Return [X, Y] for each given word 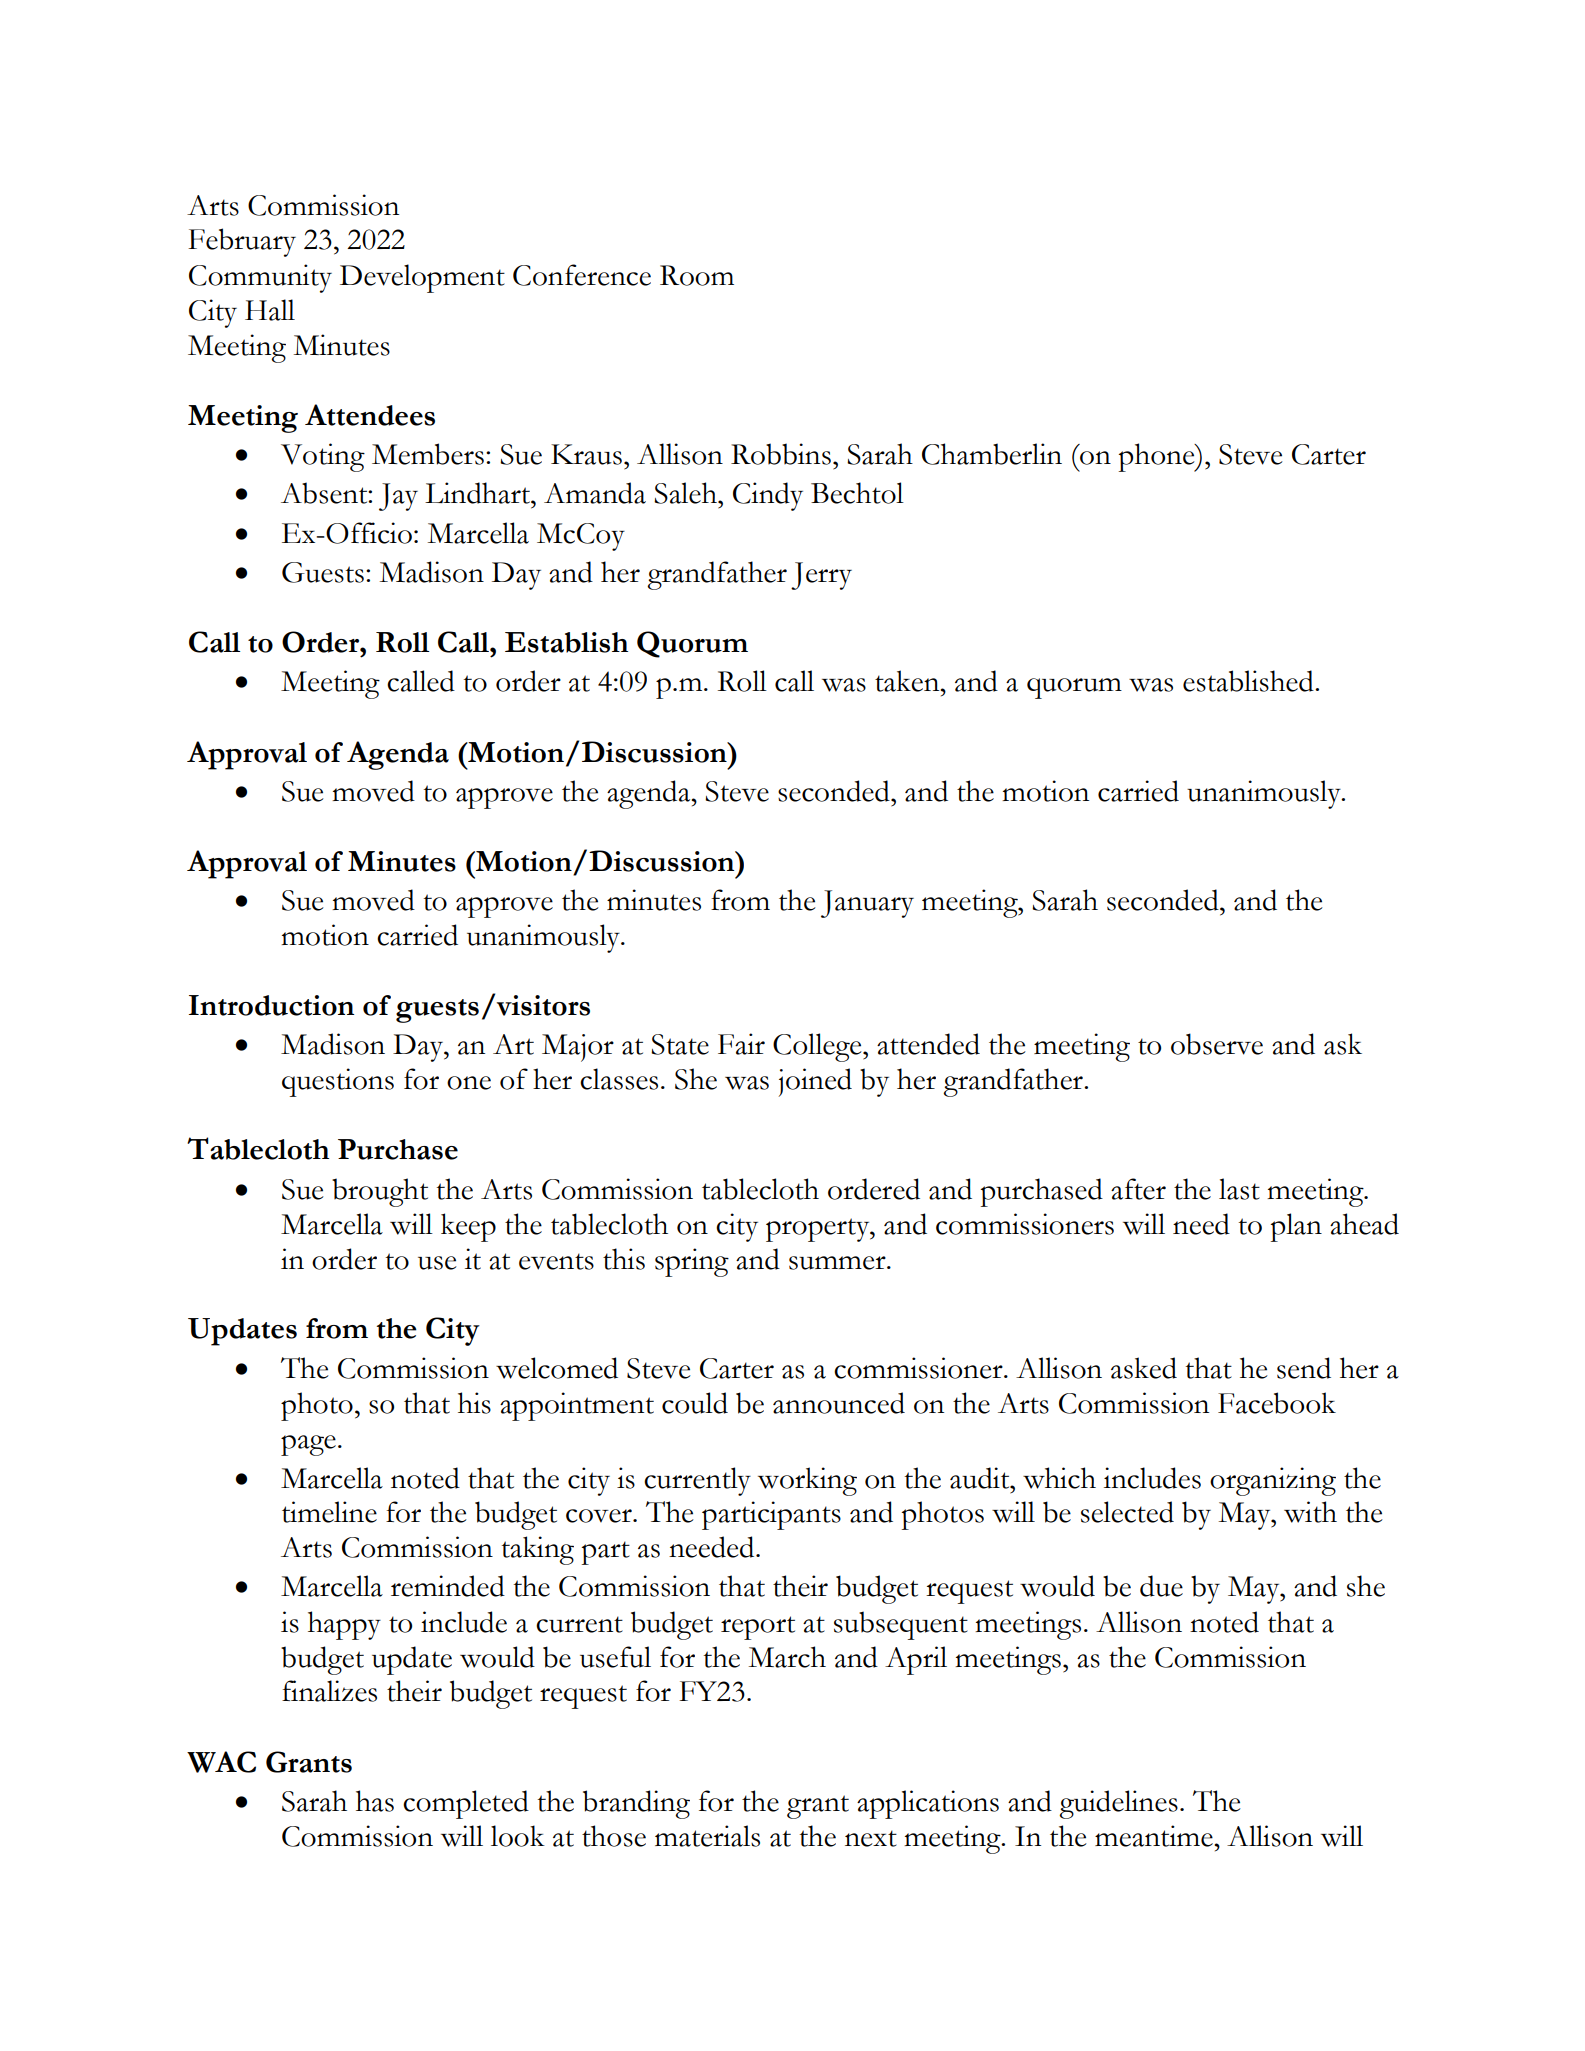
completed [466, 1804]
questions [338, 1082]
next [871, 1838]
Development [422, 278]
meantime [1155, 1836]
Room [697, 275]
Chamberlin [992, 454]
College [818, 1047]
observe [1217, 1044]
